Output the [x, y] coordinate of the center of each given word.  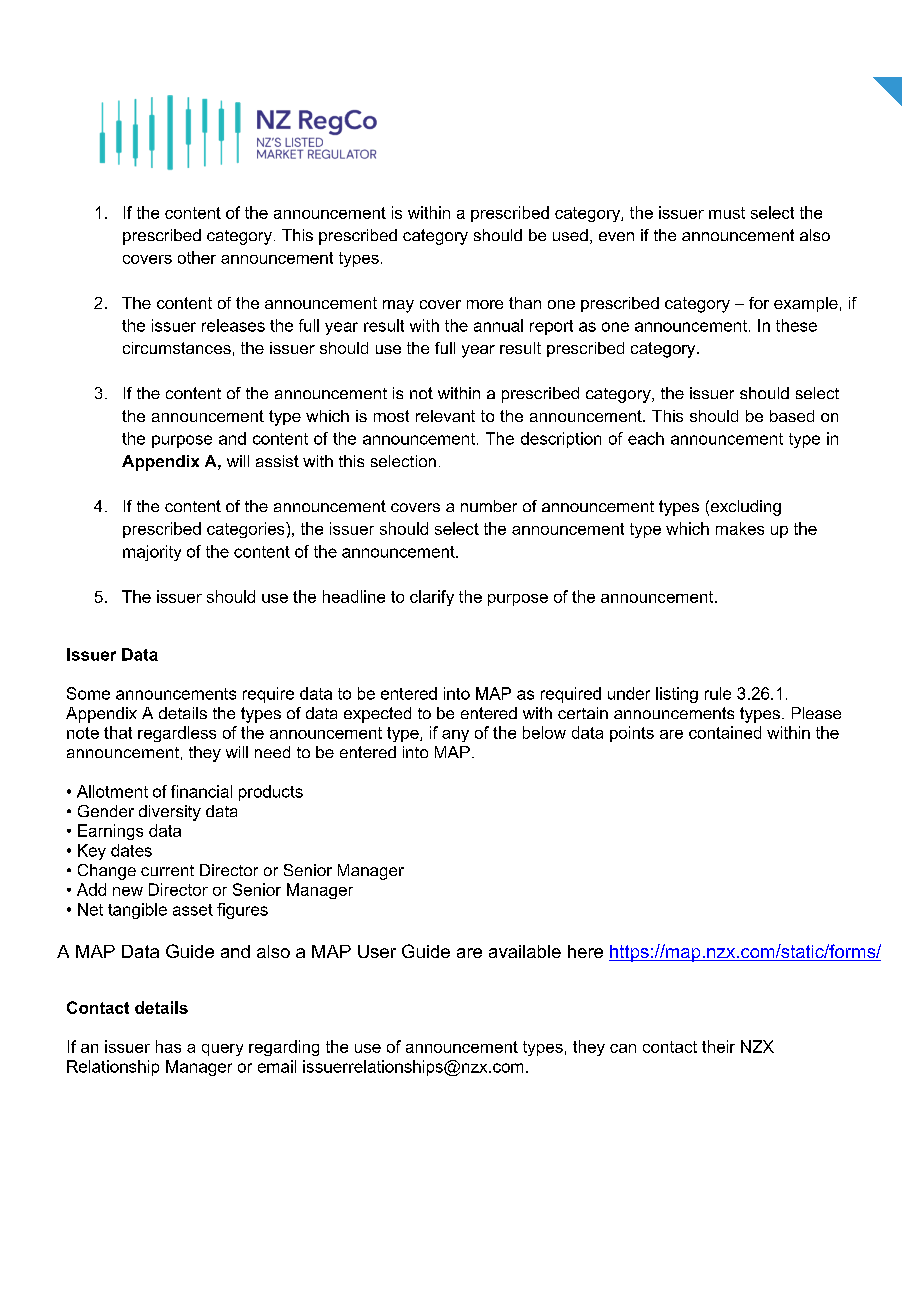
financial [201, 791]
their [718, 1046]
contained [725, 732]
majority [152, 553]
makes [740, 528]
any [455, 736]
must [727, 213]
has [168, 1046]
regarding [284, 1048]
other [197, 257]
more [485, 304]
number [489, 506]
